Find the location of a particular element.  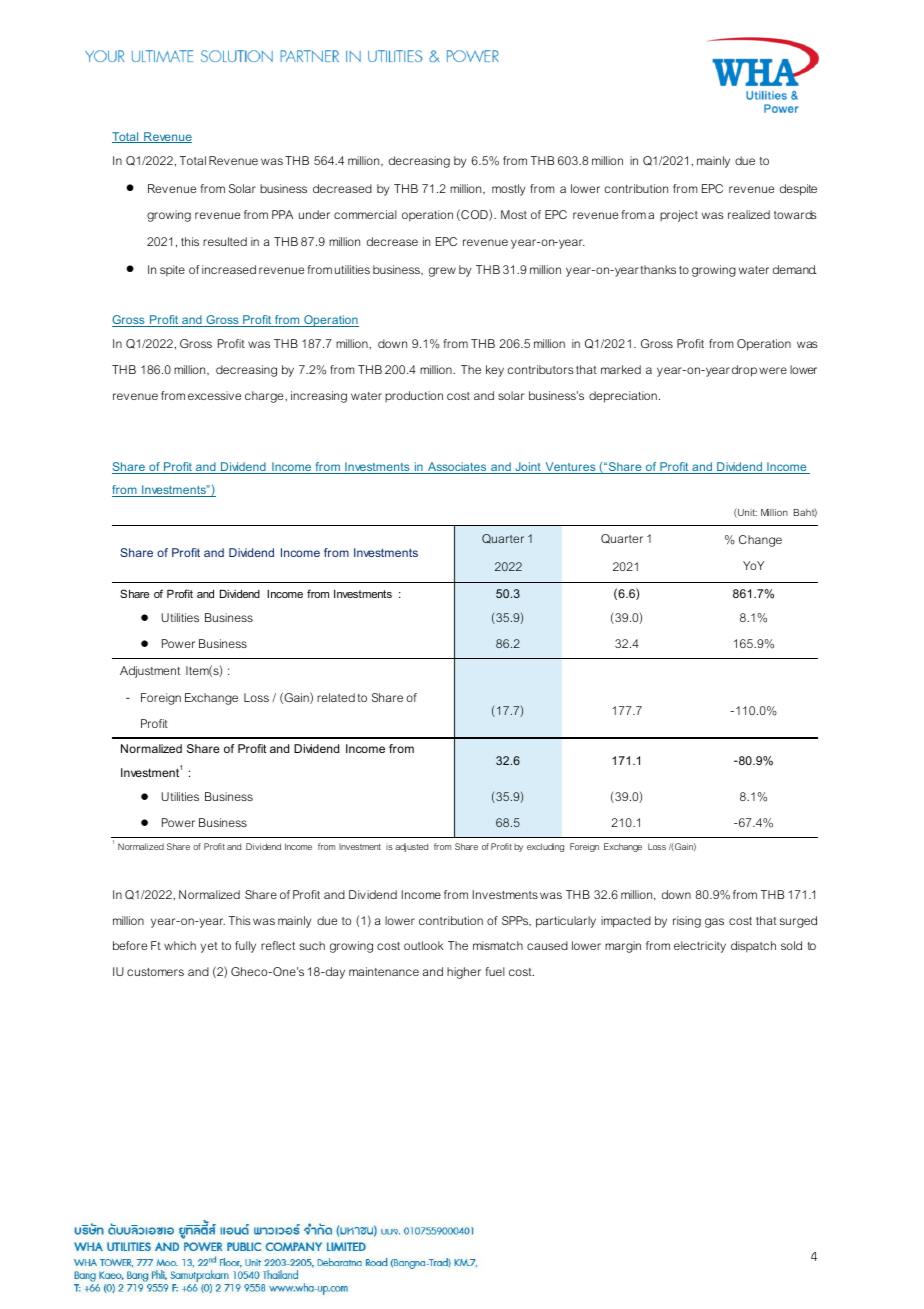

Adjustment is located at coordinates (150, 672).
